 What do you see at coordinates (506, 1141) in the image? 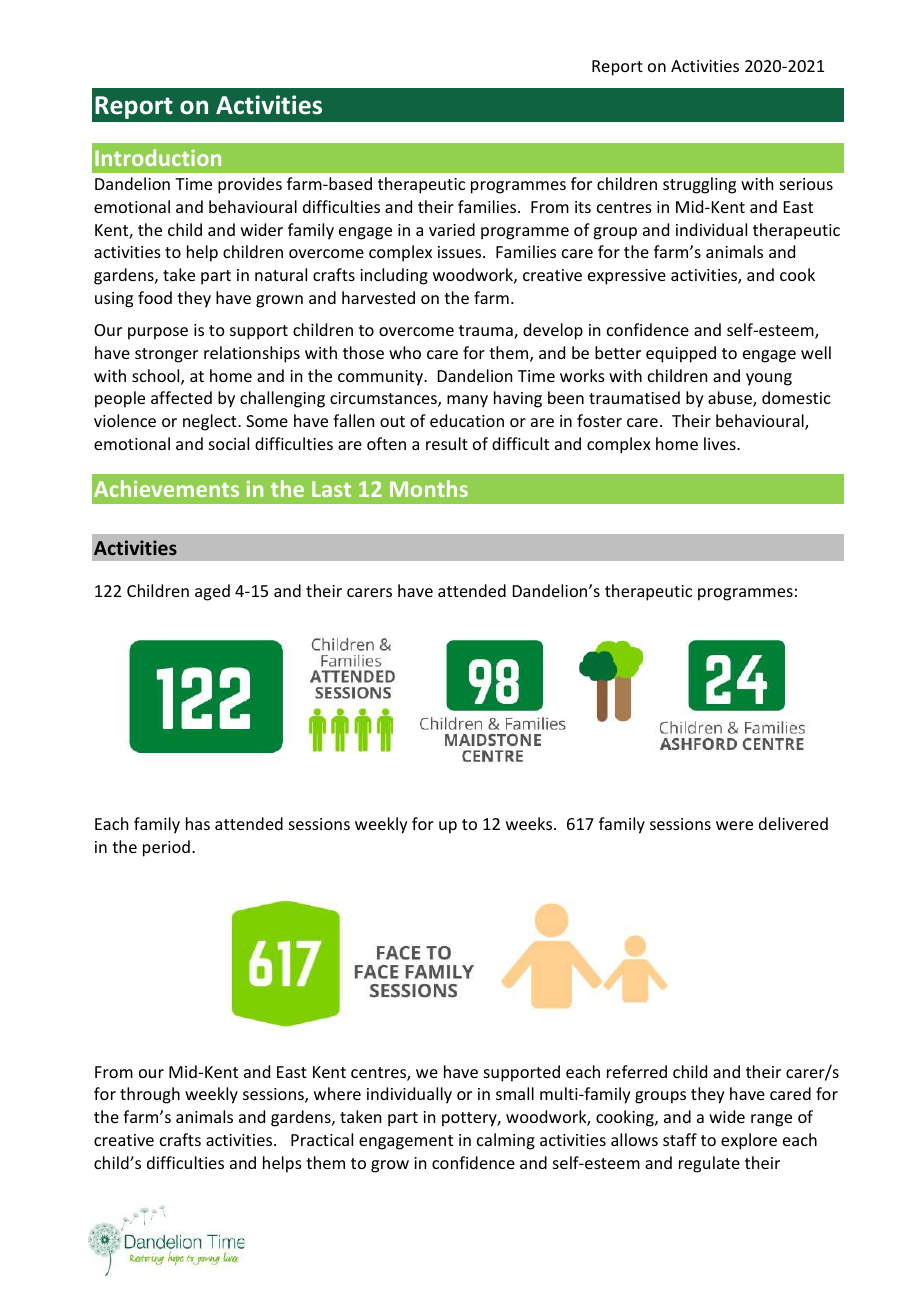
I see `calming` at bounding box center [506, 1141].
